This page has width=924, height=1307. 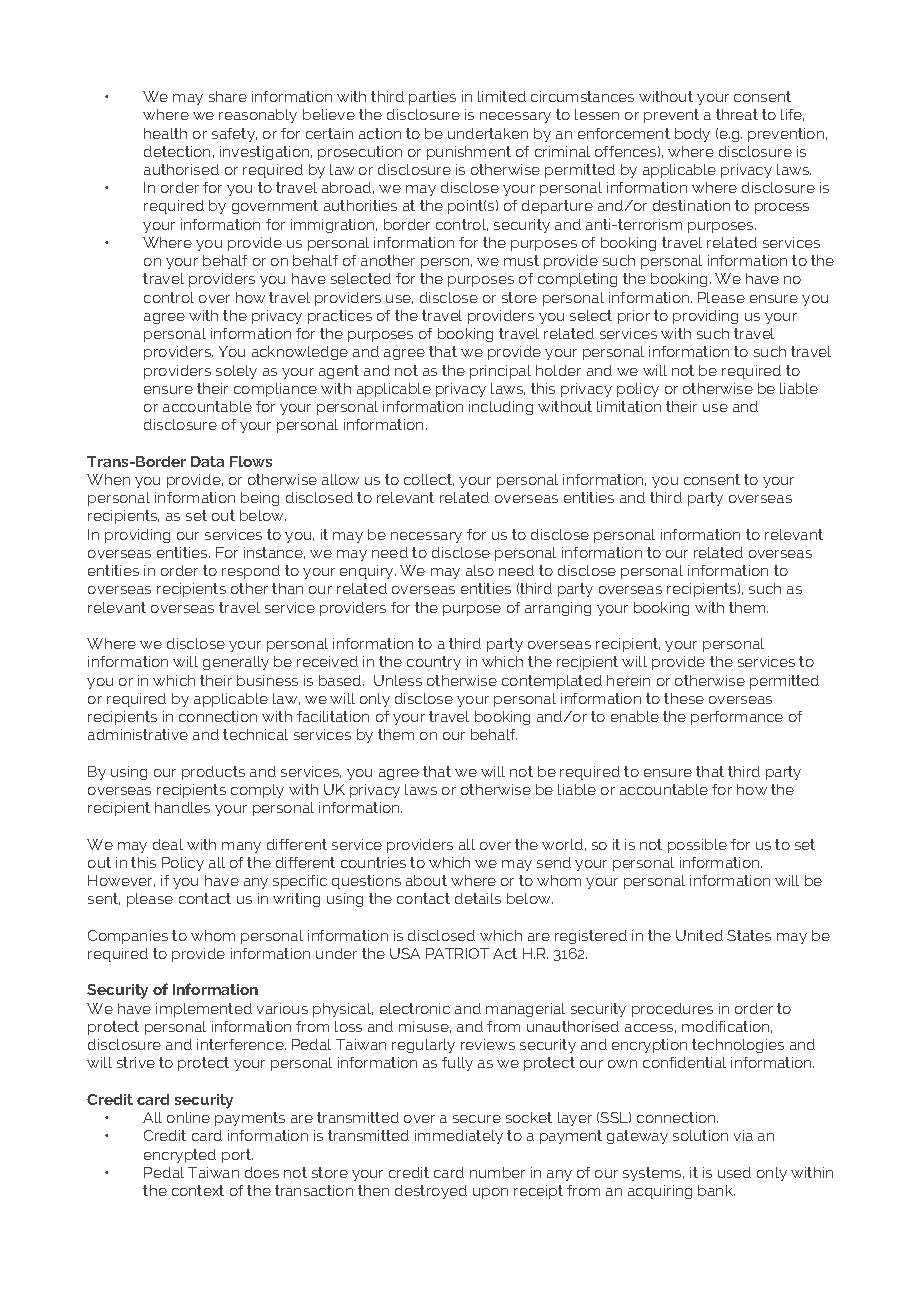 What do you see at coordinates (692, 135) in the page?
I see `body` at bounding box center [692, 135].
